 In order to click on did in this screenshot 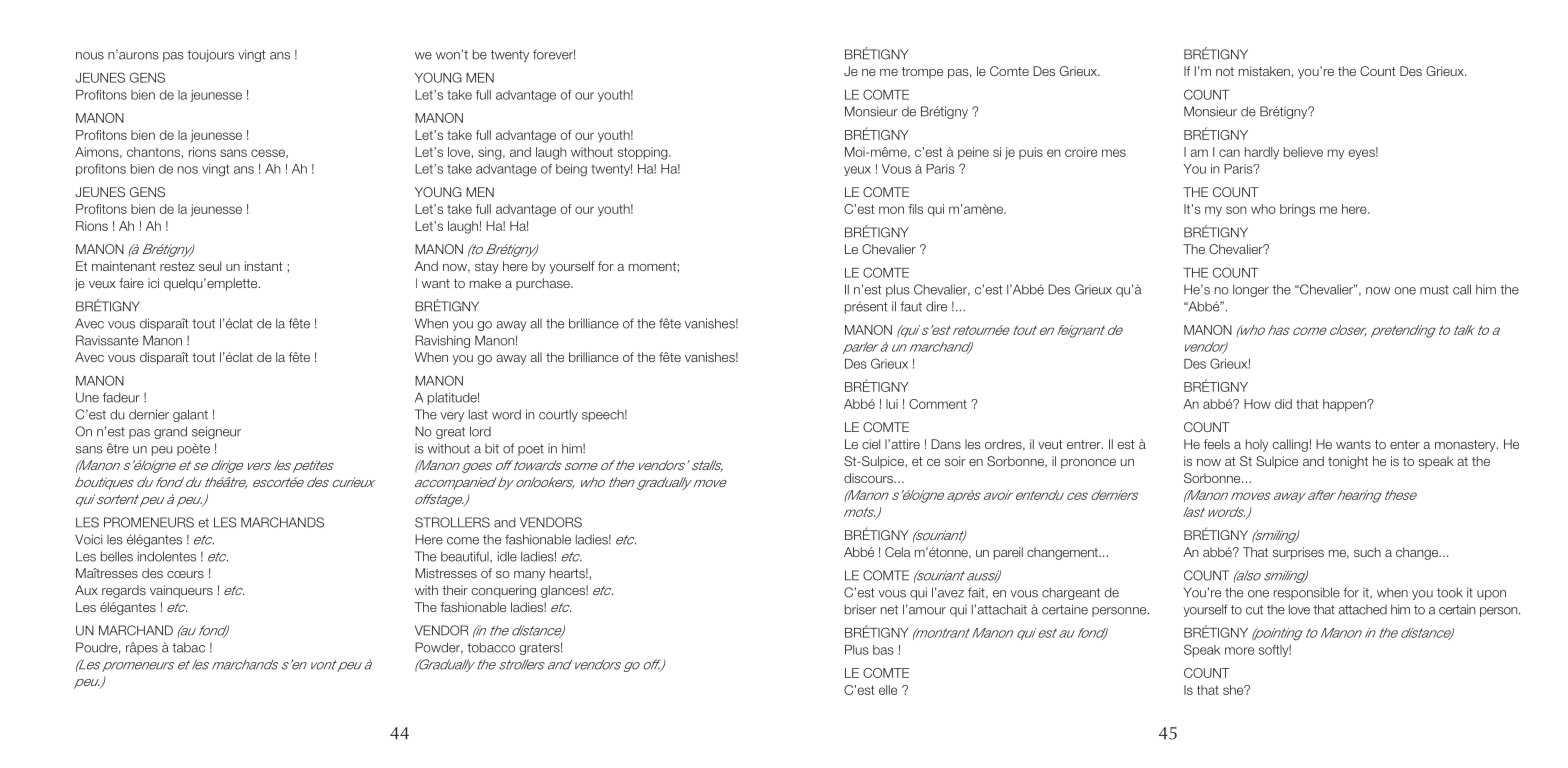, I will do `click(1283, 404)`.
